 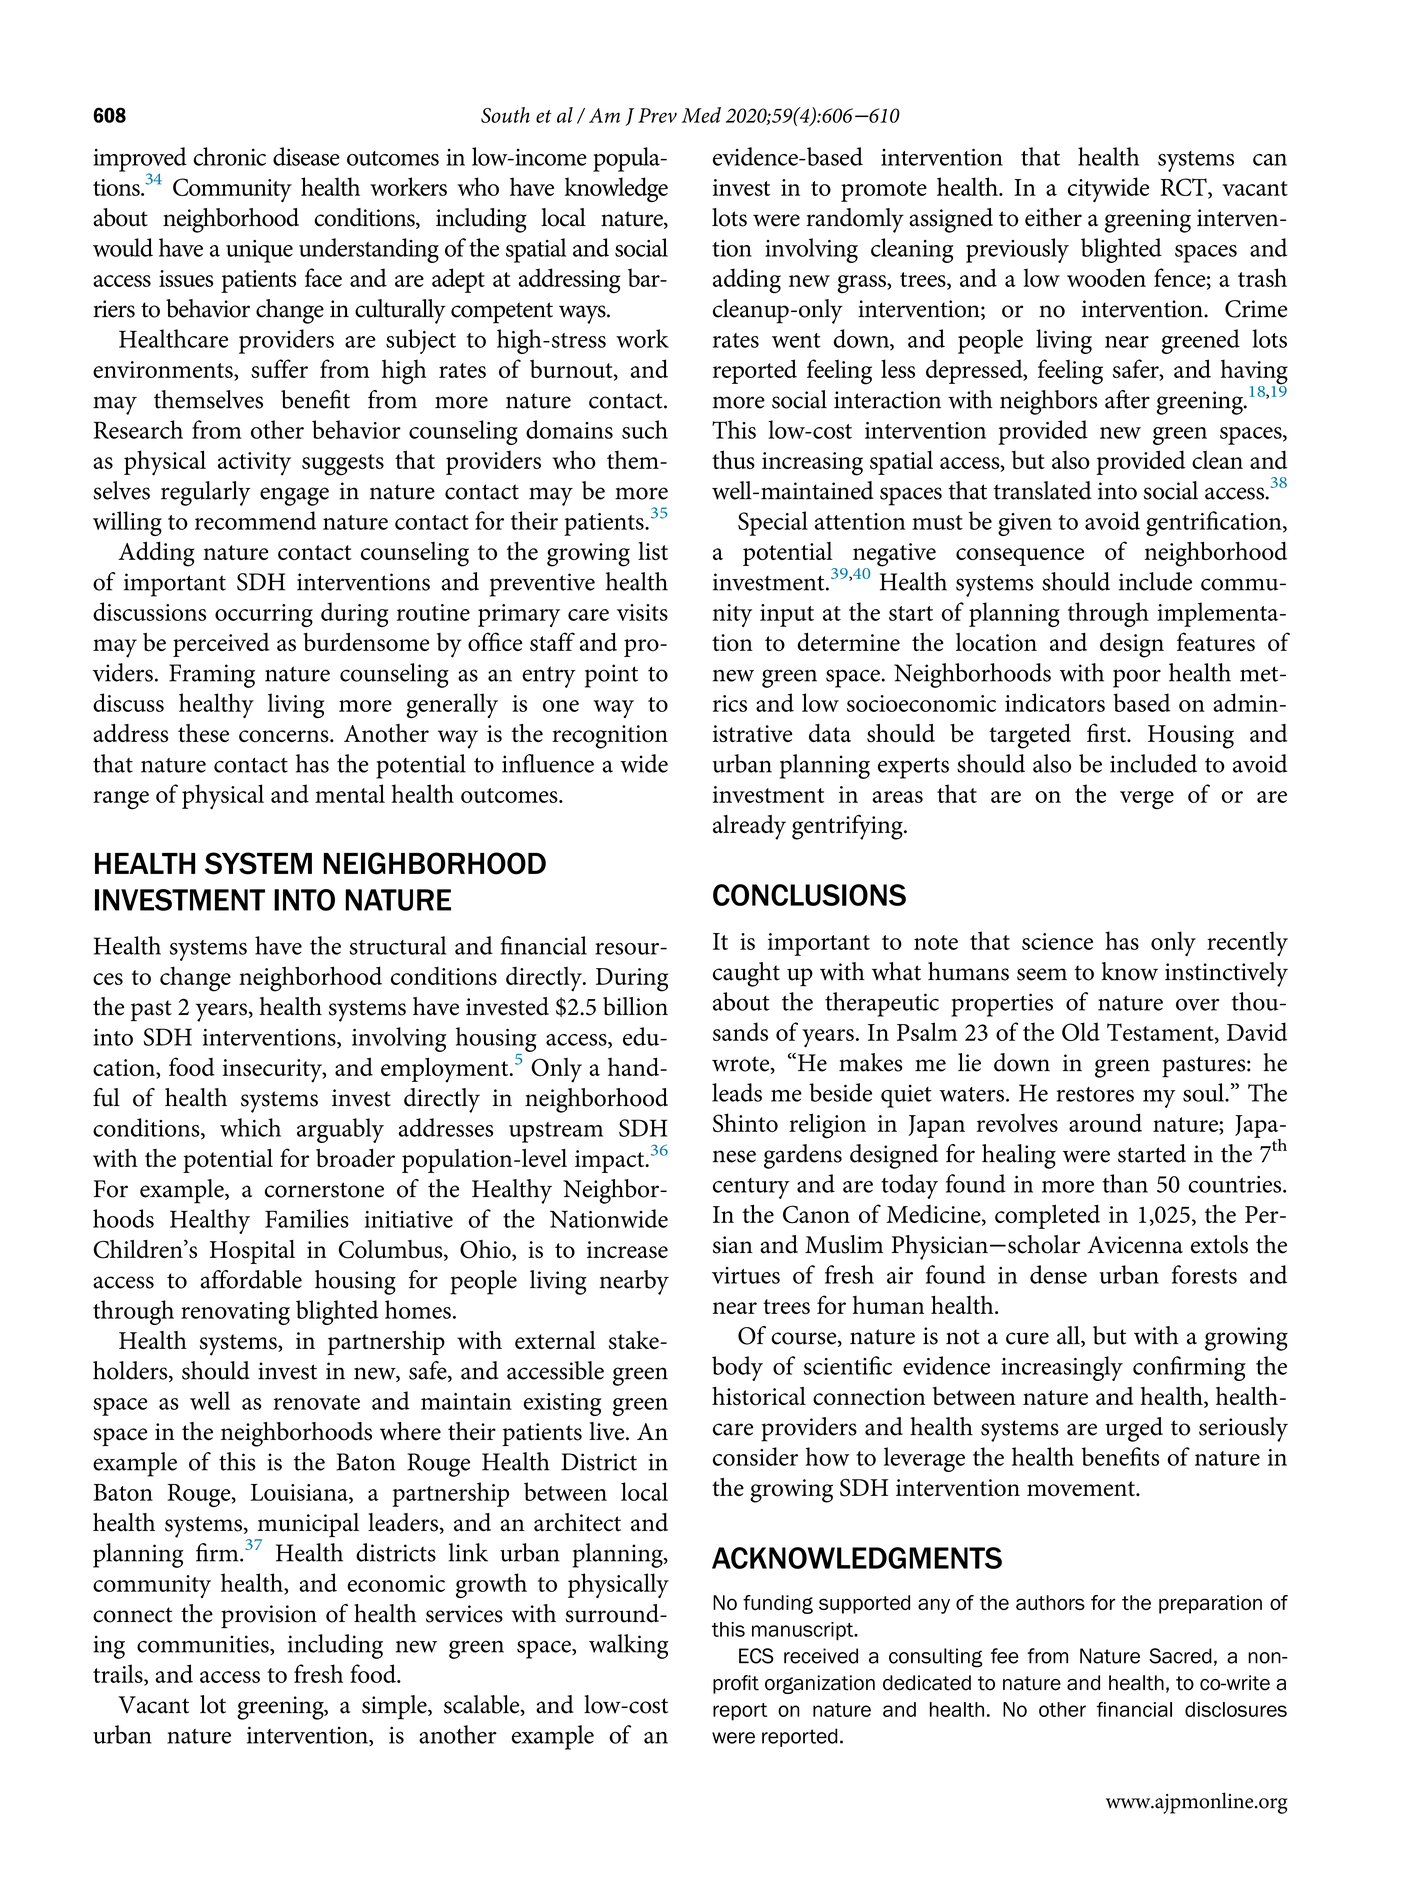 What do you see at coordinates (229, 156) in the page?
I see `chronic` at bounding box center [229, 156].
